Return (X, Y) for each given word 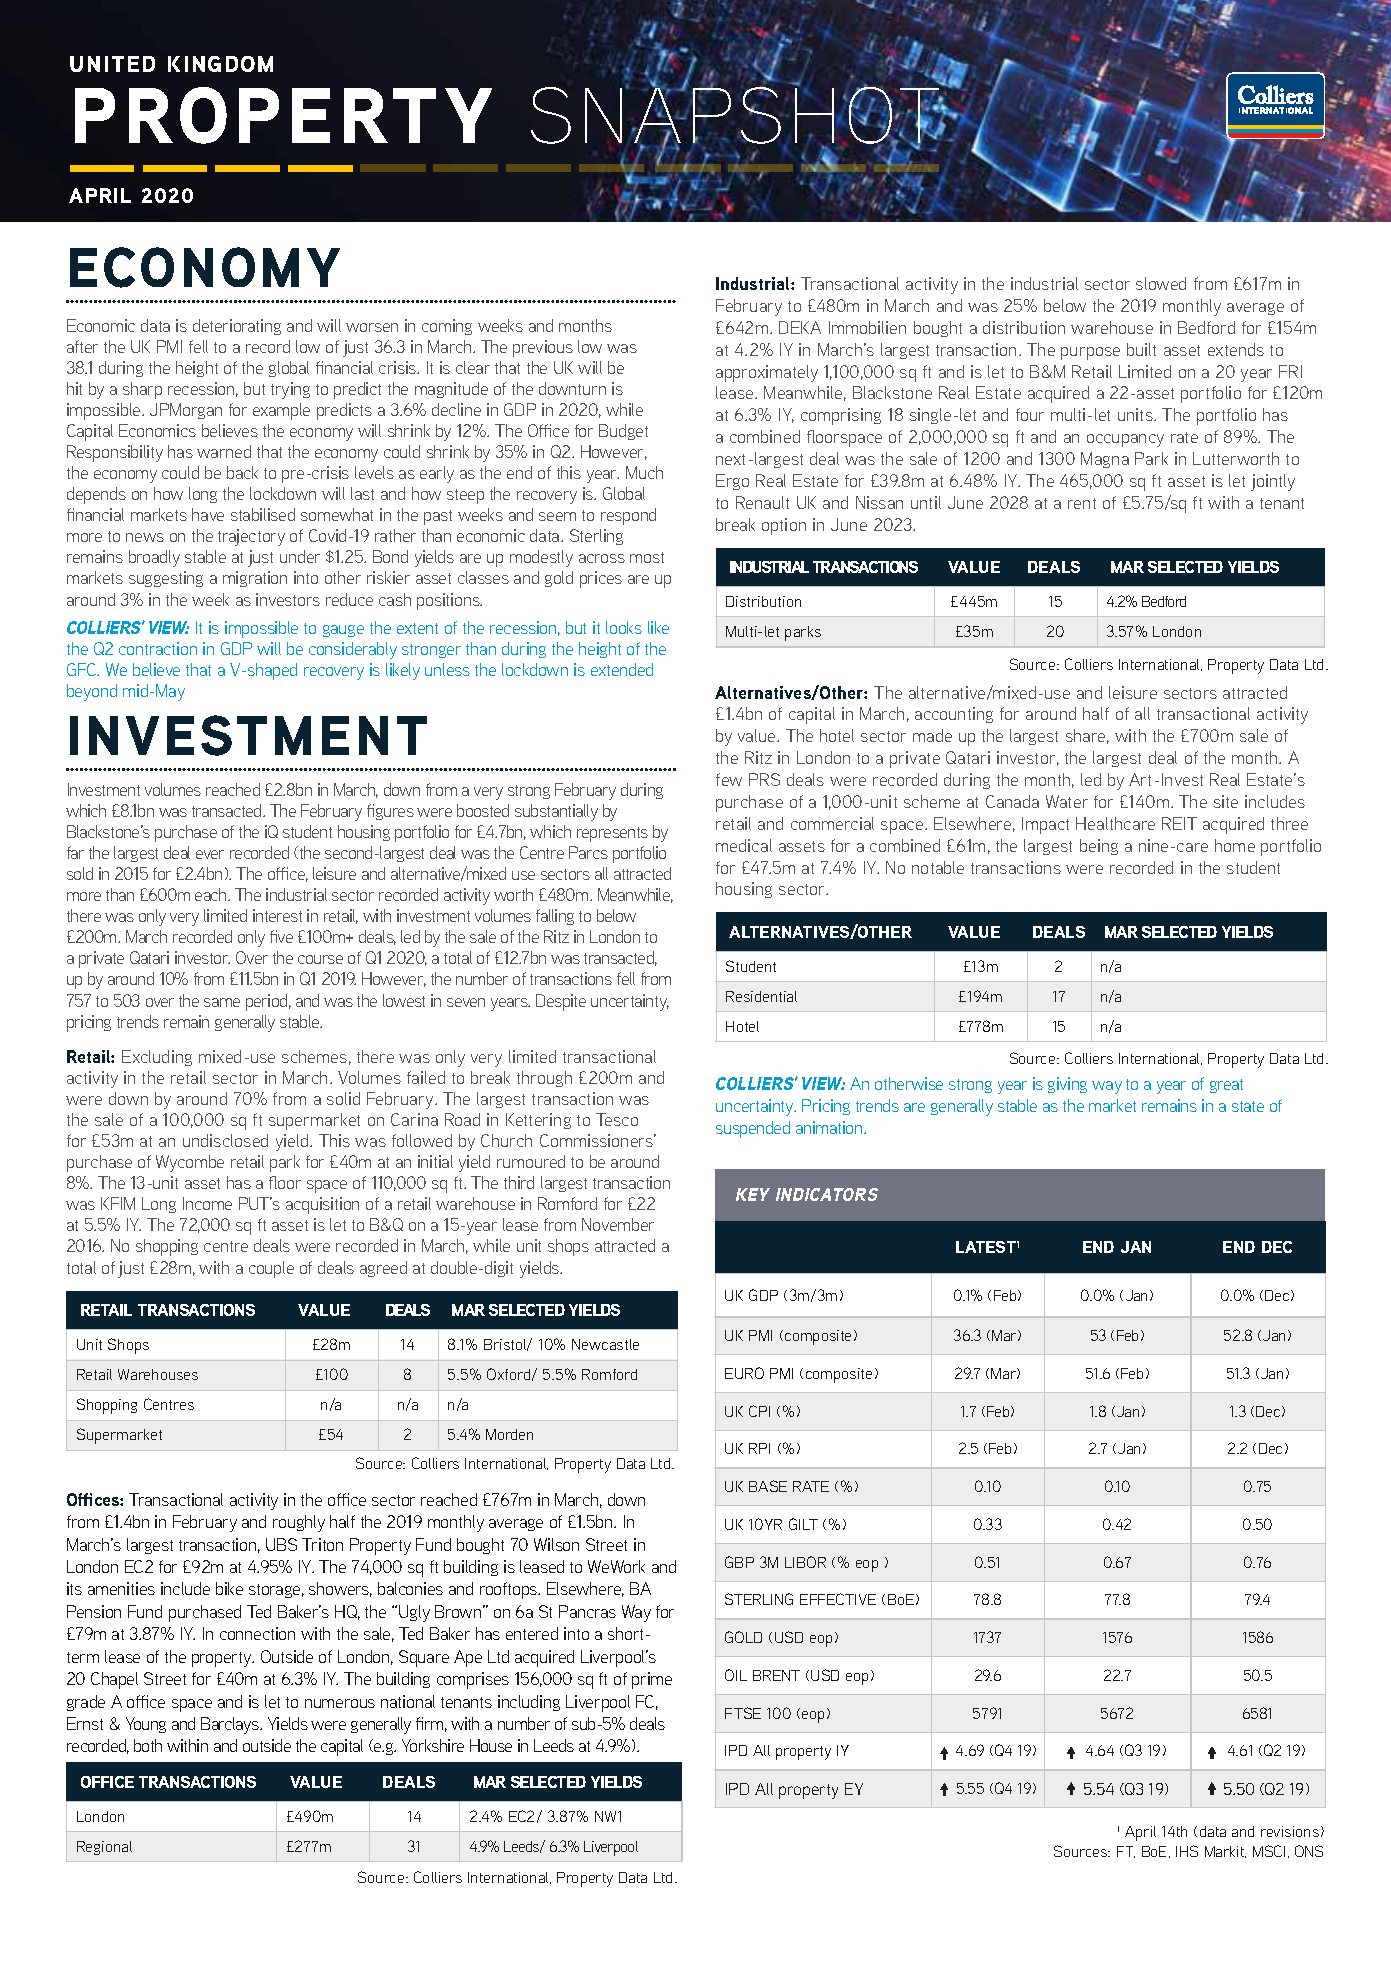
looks (624, 627)
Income (207, 1203)
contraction (158, 648)
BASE (768, 1486)
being (1099, 847)
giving (1067, 1085)
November (618, 1224)
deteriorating (237, 327)
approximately (767, 373)
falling (555, 917)
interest (277, 915)
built (1141, 349)
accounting (954, 715)
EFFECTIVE (838, 1599)
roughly (299, 1523)
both (148, 1745)
